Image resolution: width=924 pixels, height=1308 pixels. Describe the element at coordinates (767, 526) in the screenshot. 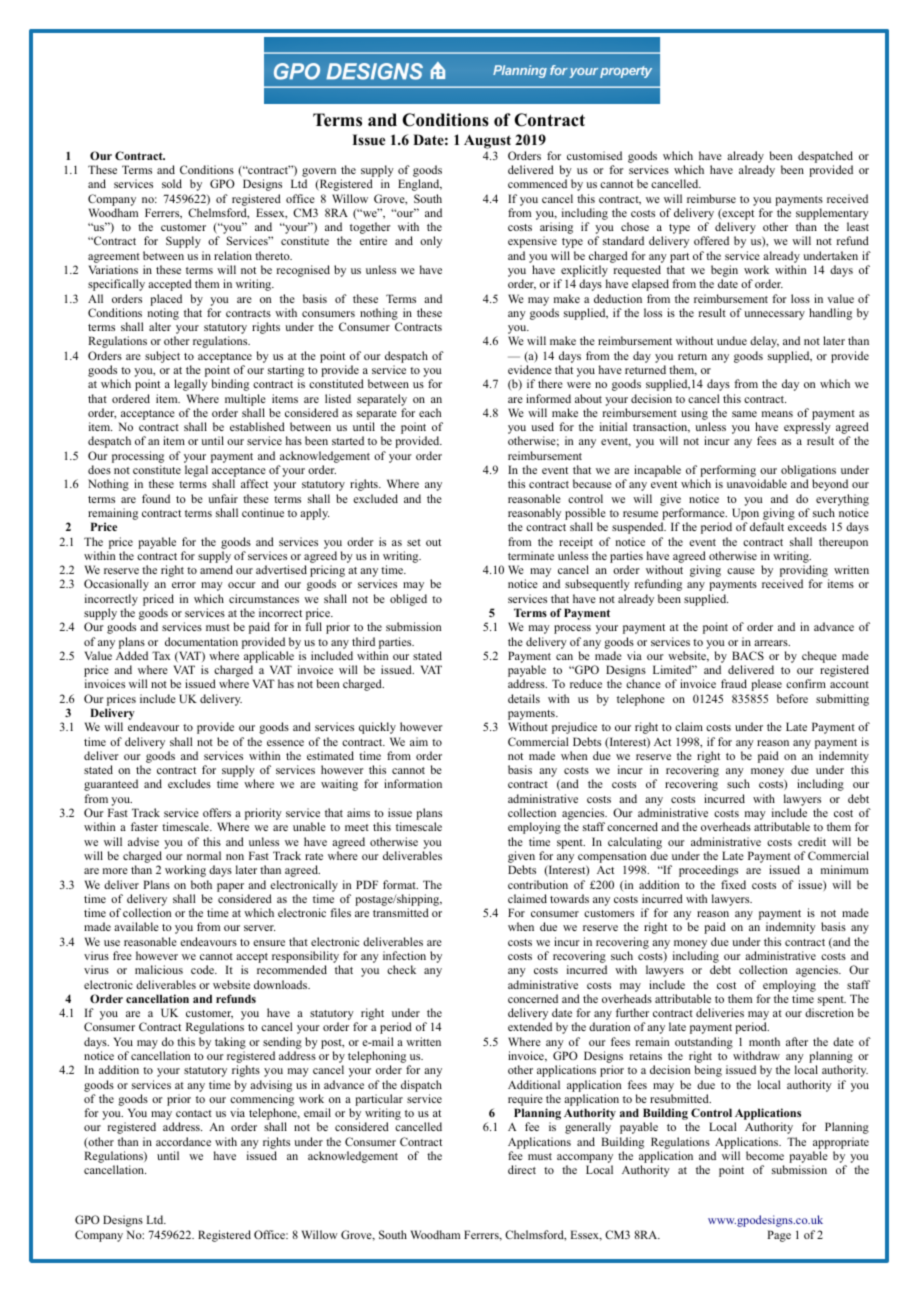

I see `default` at that location.
